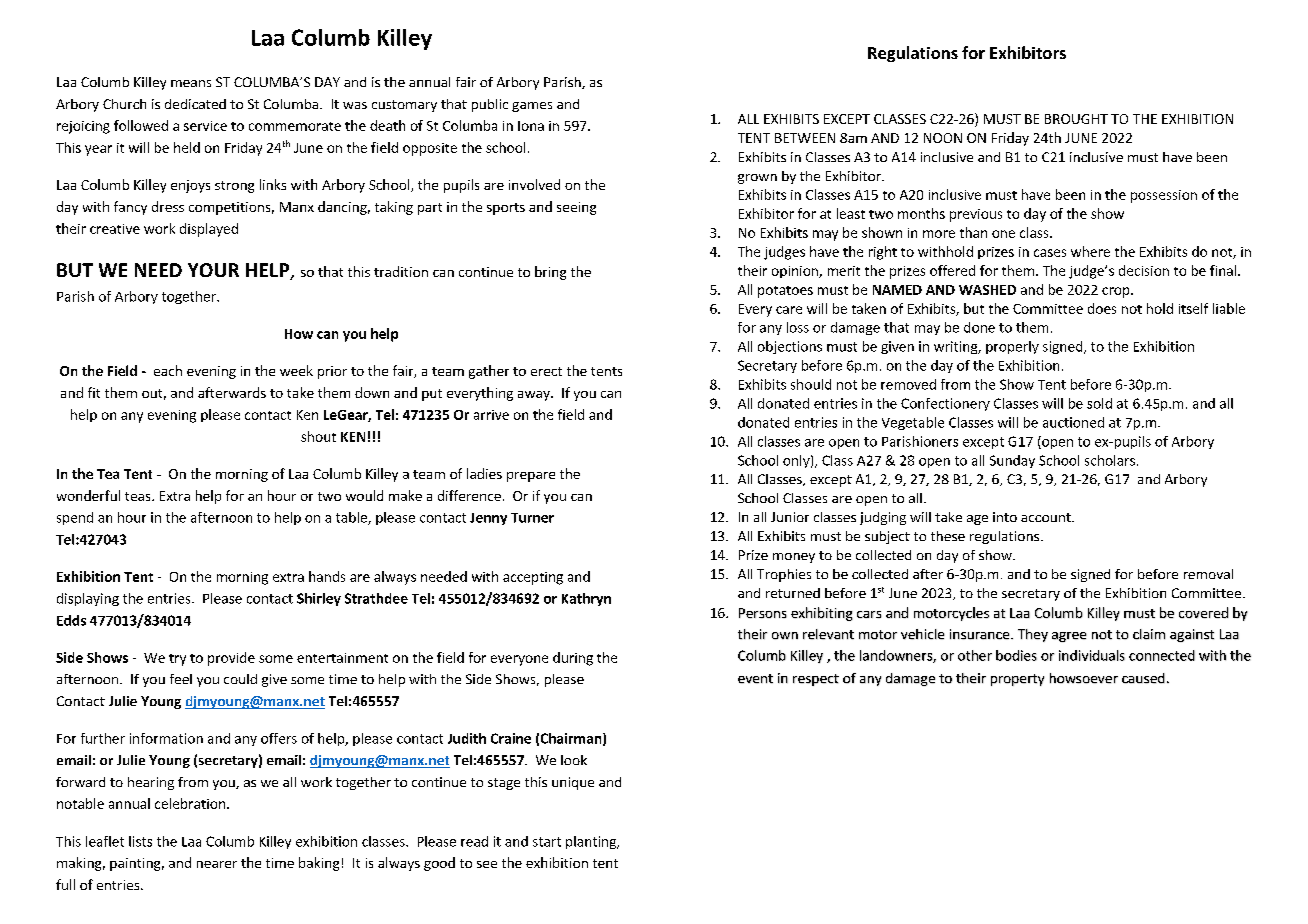 The image size is (1308, 924). Describe the element at coordinates (592, 842) in the screenshot. I see `planting` at that location.
